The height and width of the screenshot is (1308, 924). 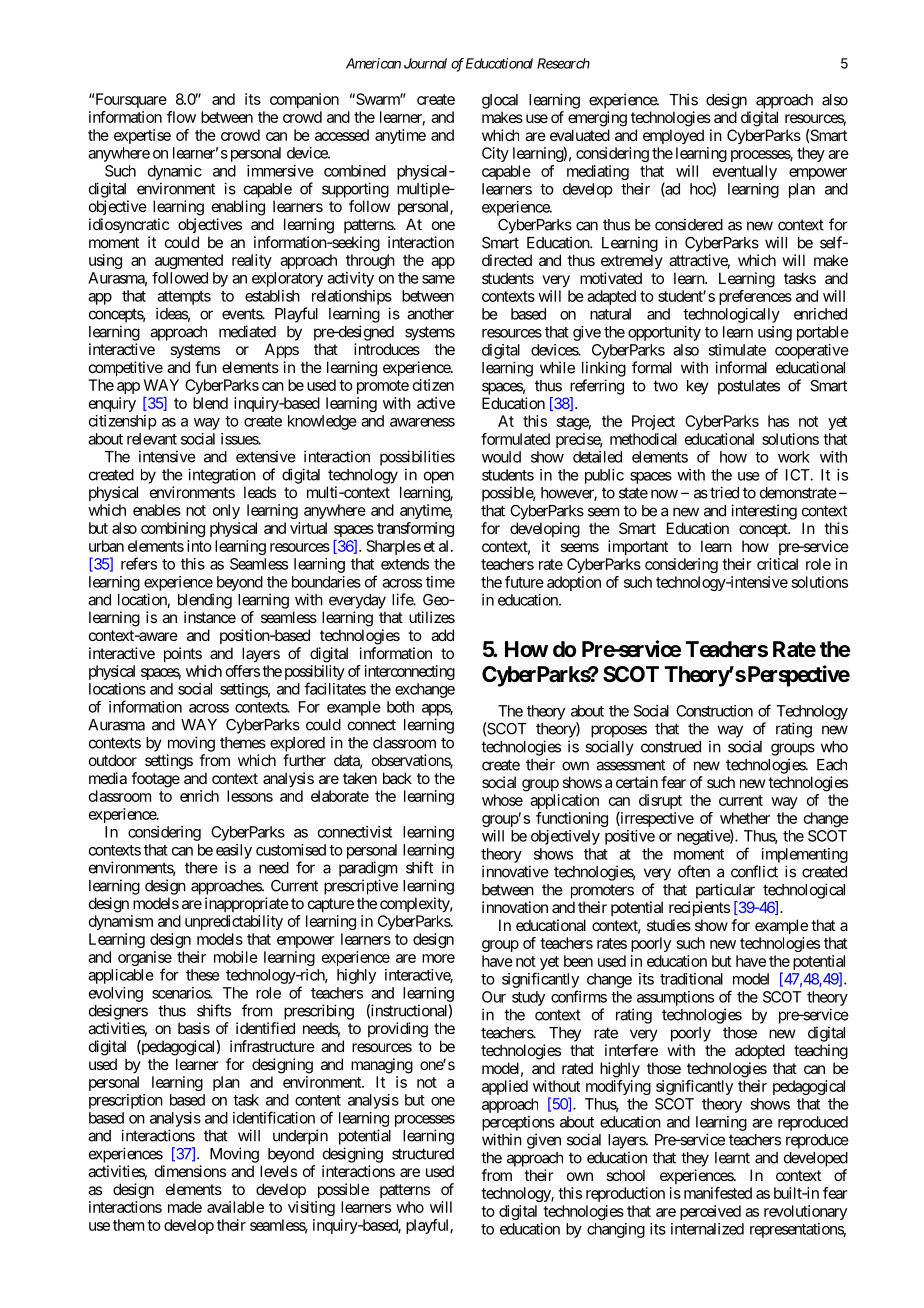 What do you see at coordinates (673, 136) in the screenshot?
I see `employed` at bounding box center [673, 136].
